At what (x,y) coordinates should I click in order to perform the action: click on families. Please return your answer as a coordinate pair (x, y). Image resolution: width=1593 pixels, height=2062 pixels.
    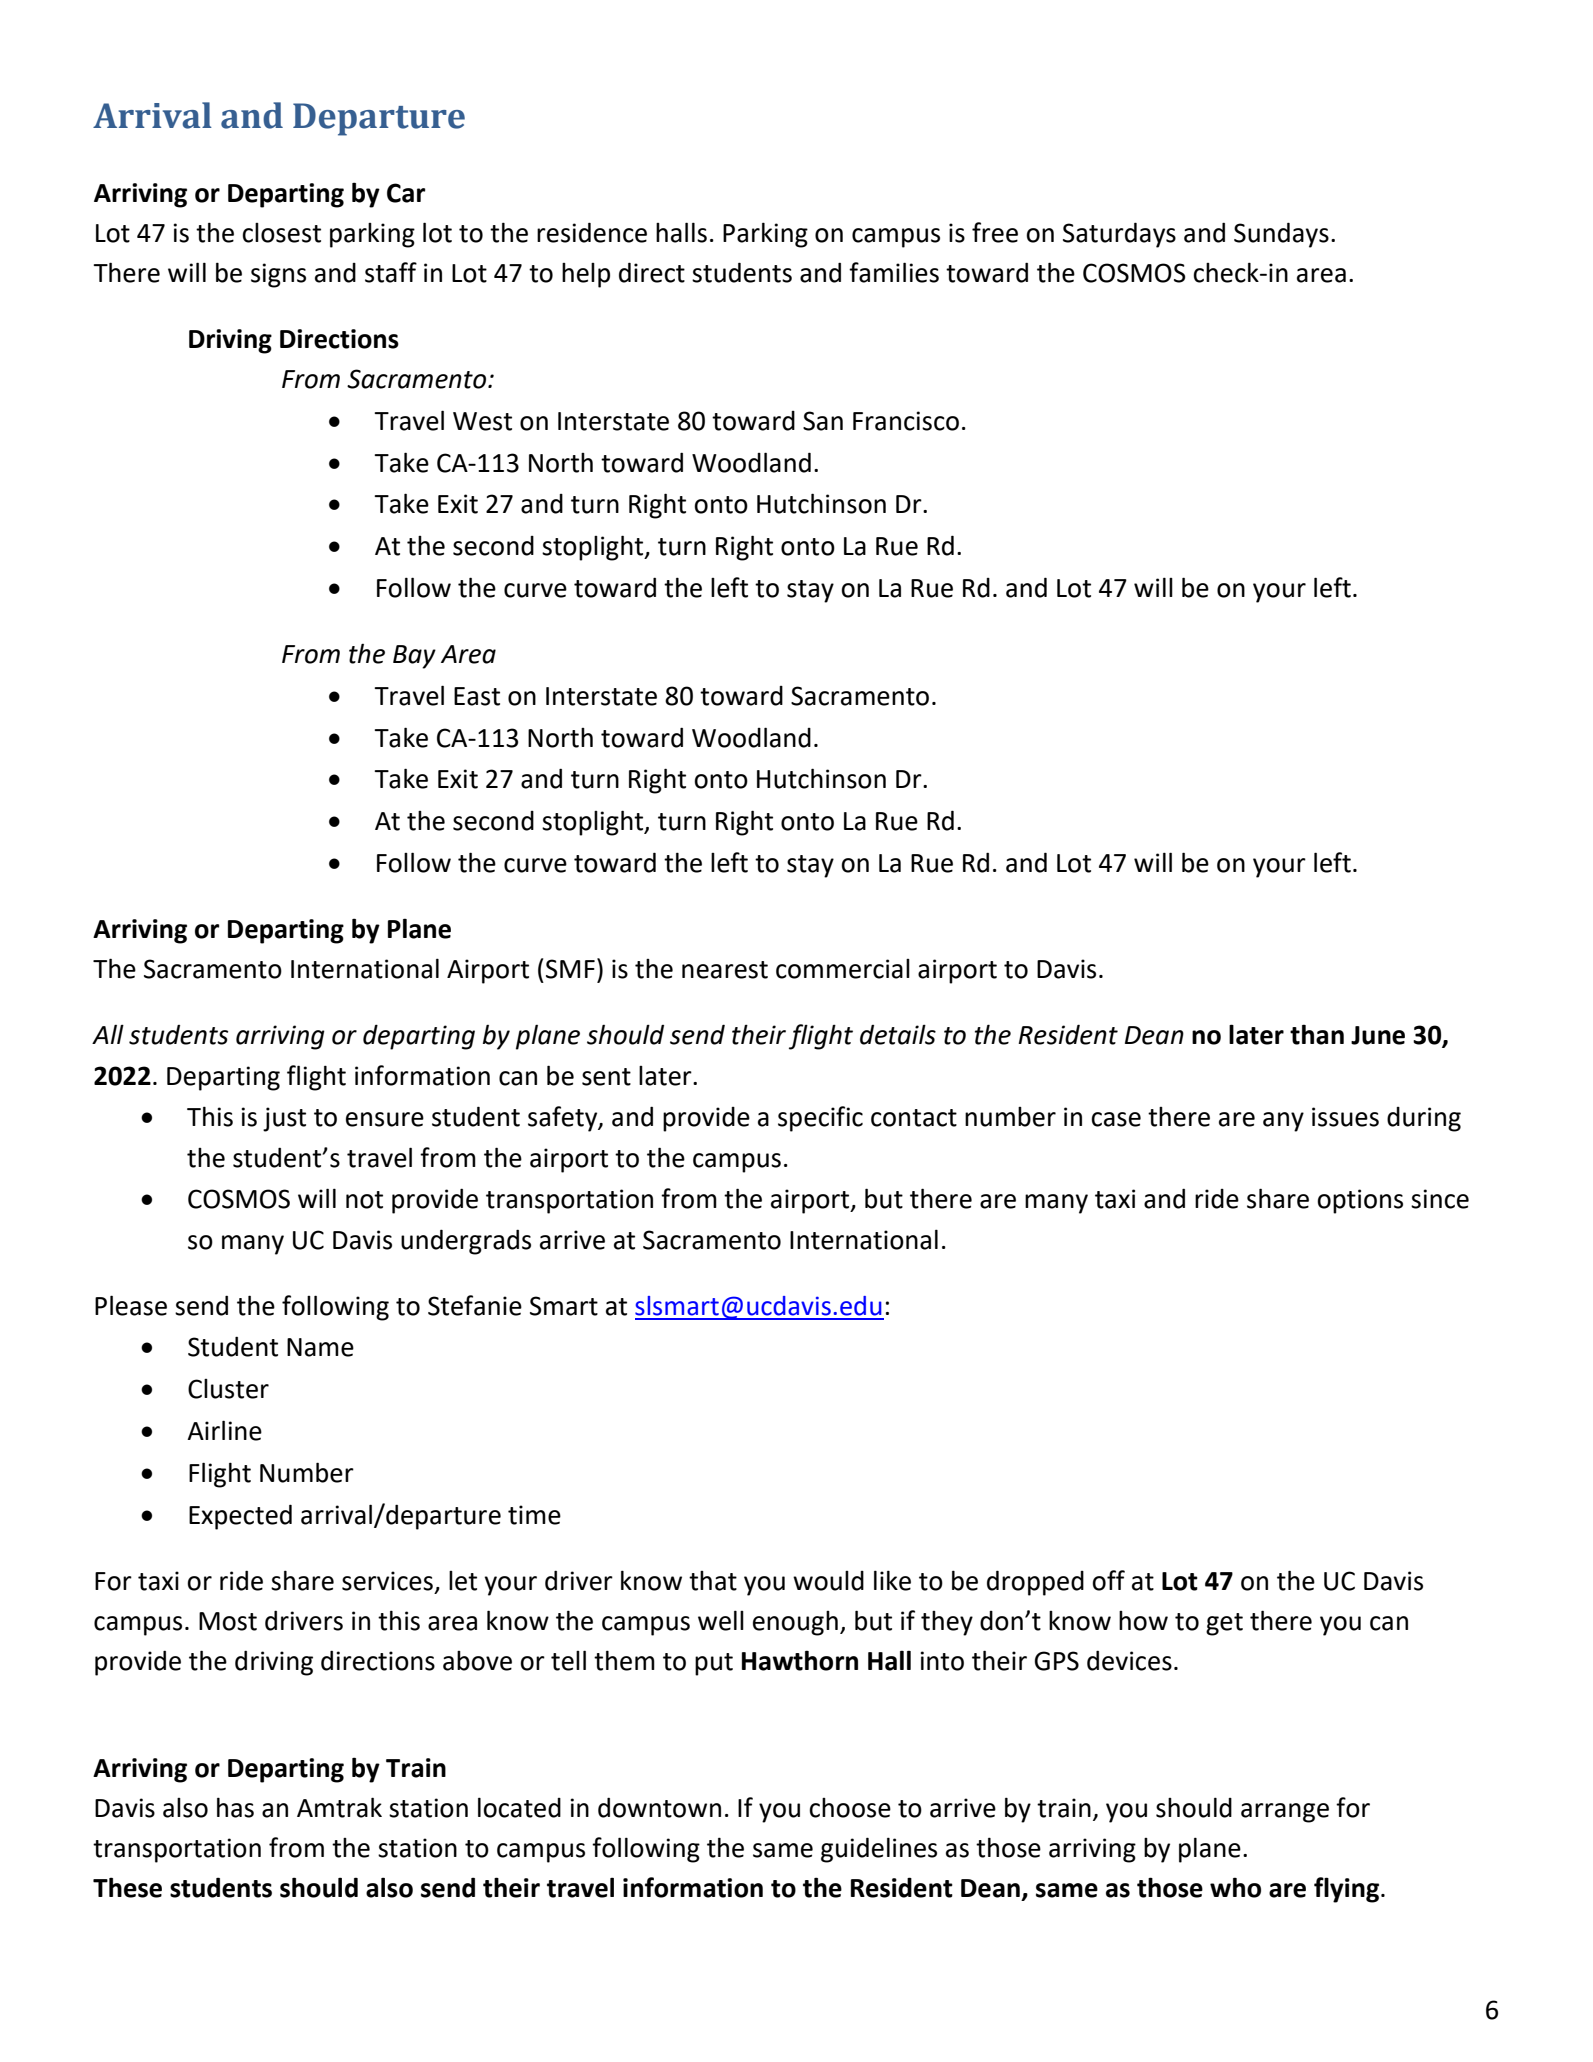
    Looking at the image, I should click on (894, 272).
